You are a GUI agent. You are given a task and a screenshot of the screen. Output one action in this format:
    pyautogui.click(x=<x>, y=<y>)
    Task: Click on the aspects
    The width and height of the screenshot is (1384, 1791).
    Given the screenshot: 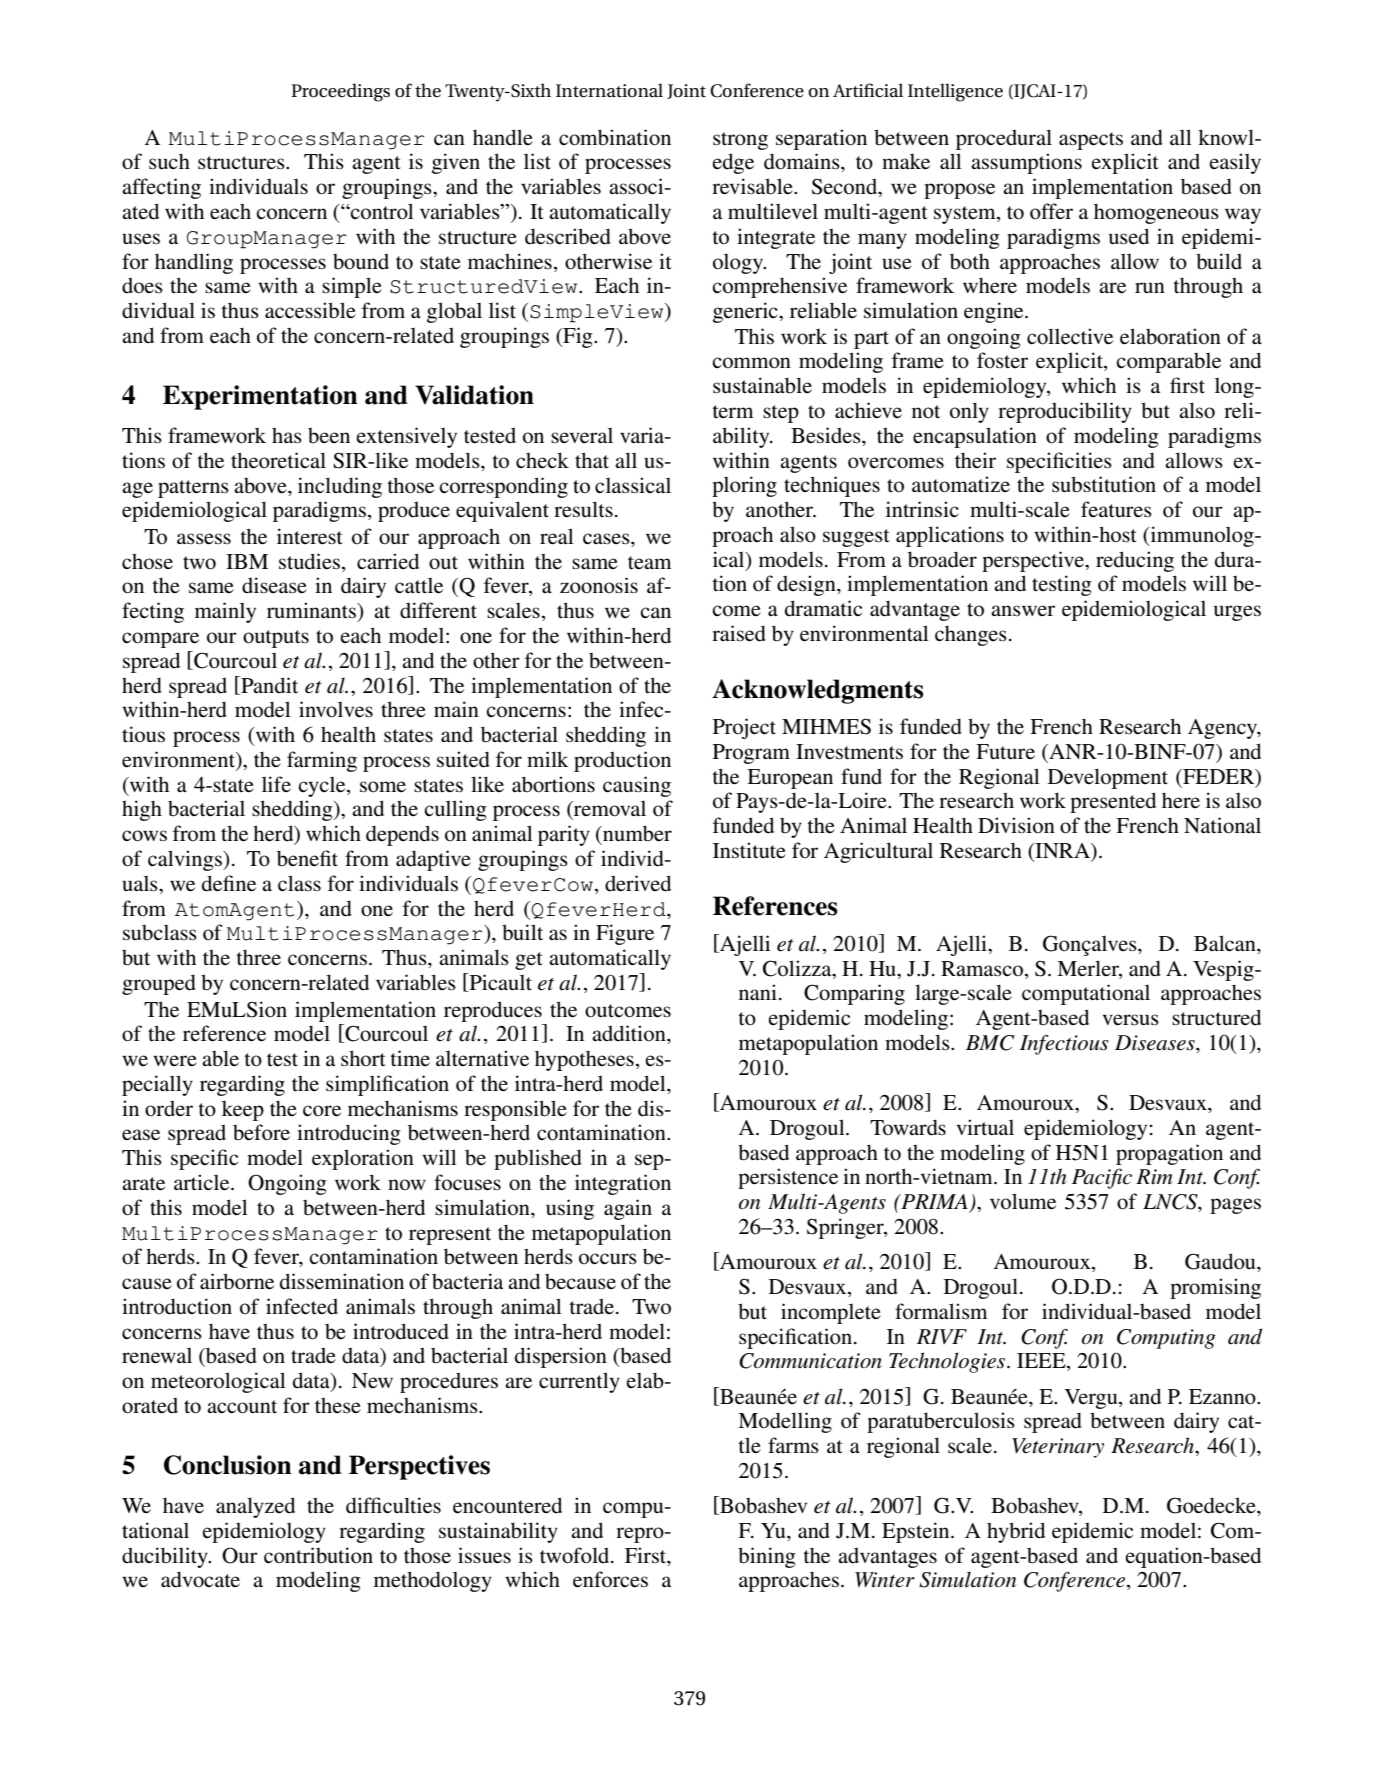 What is the action you would take?
    pyautogui.click(x=1091, y=141)
